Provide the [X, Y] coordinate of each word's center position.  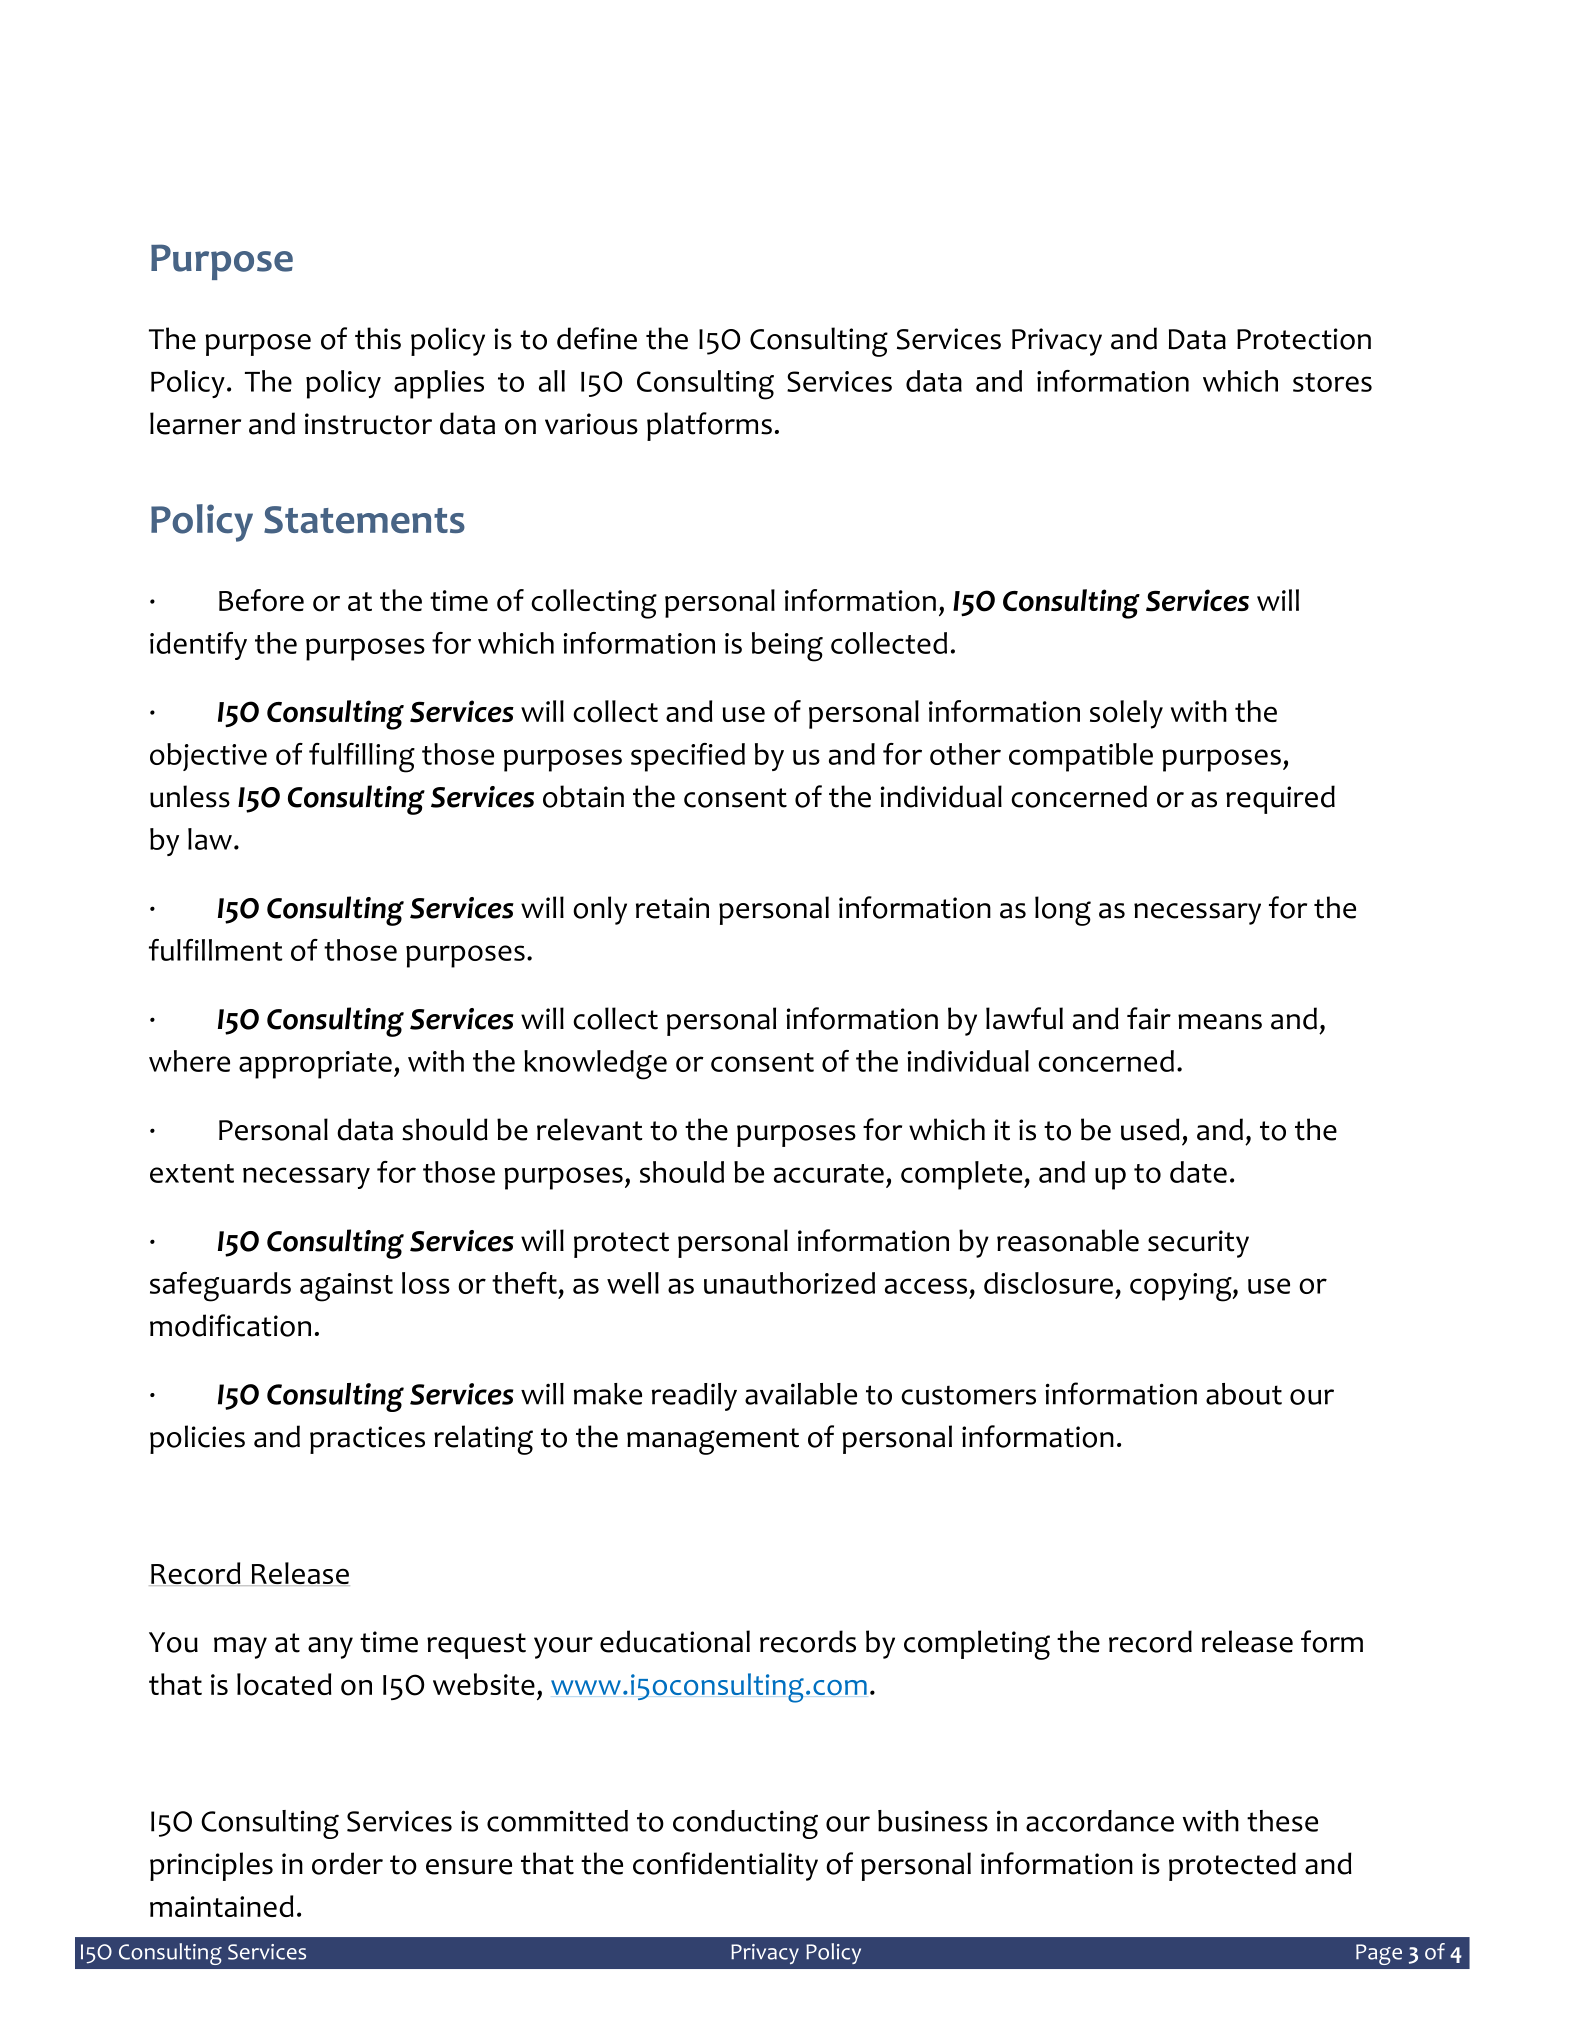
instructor [368, 424]
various [591, 424]
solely [1126, 714]
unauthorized [789, 1283]
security [1198, 1244]
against [346, 1287]
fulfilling [362, 758]
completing [977, 1645]
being [787, 647]
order [347, 1863]
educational [675, 1641]
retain [672, 908]
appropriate [315, 1065]
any [330, 1648]
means [1220, 1022]
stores [1332, 382]
